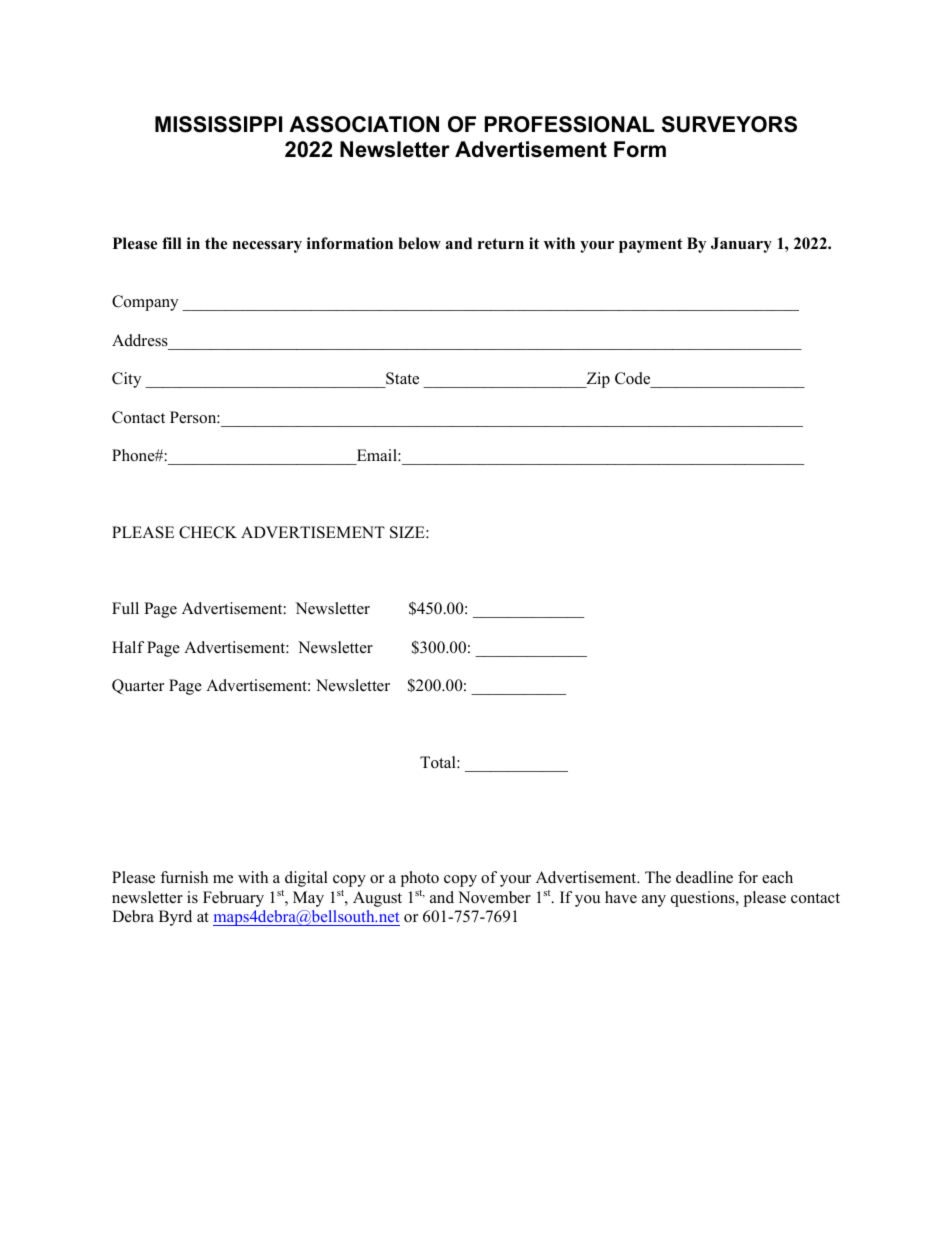  What do you see at coordinates (729, 124) in the screenshot?
I see `SURVEYORS` at bounding box center [729, 124].
